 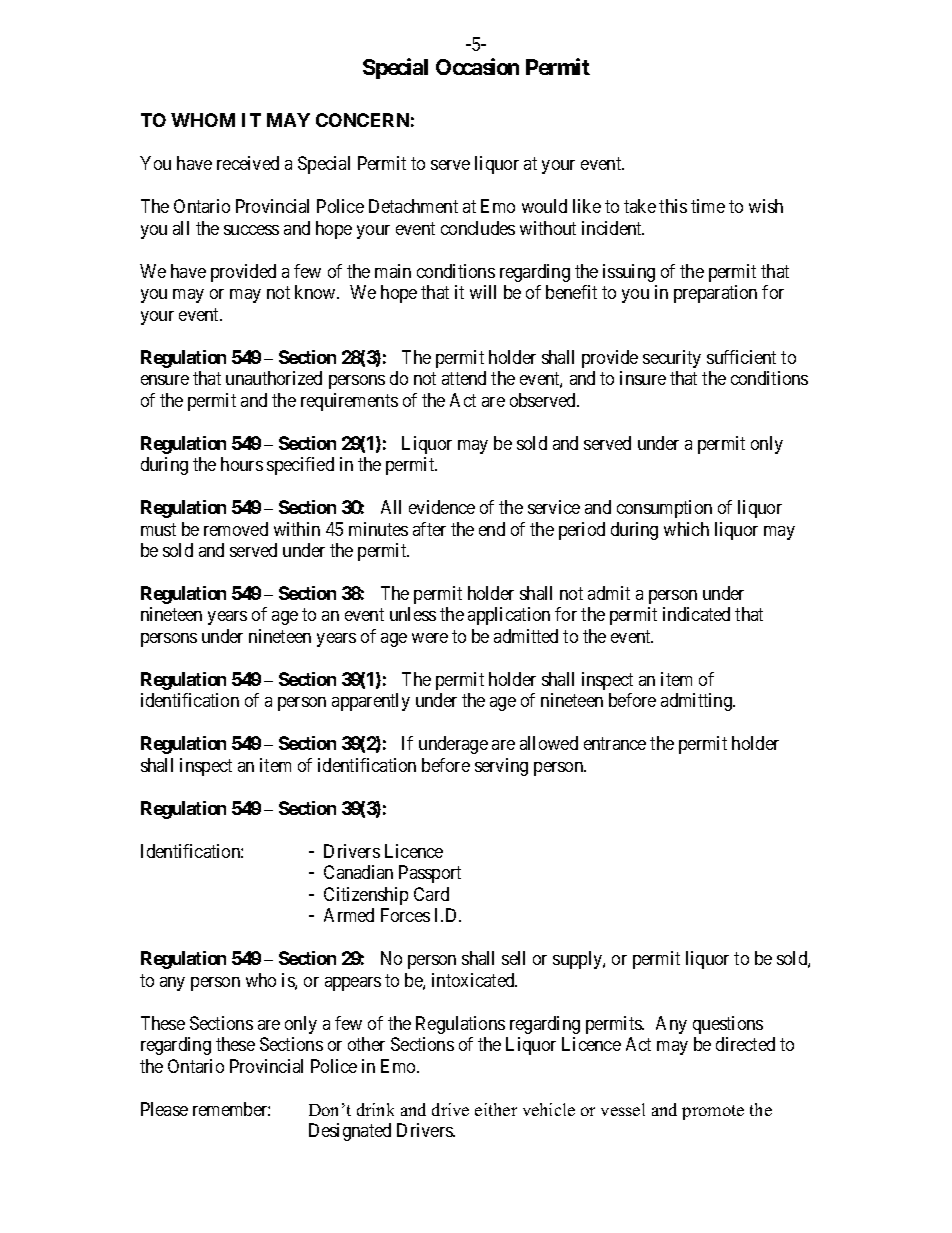 I want to click on time, so click(x=708, y=206).
